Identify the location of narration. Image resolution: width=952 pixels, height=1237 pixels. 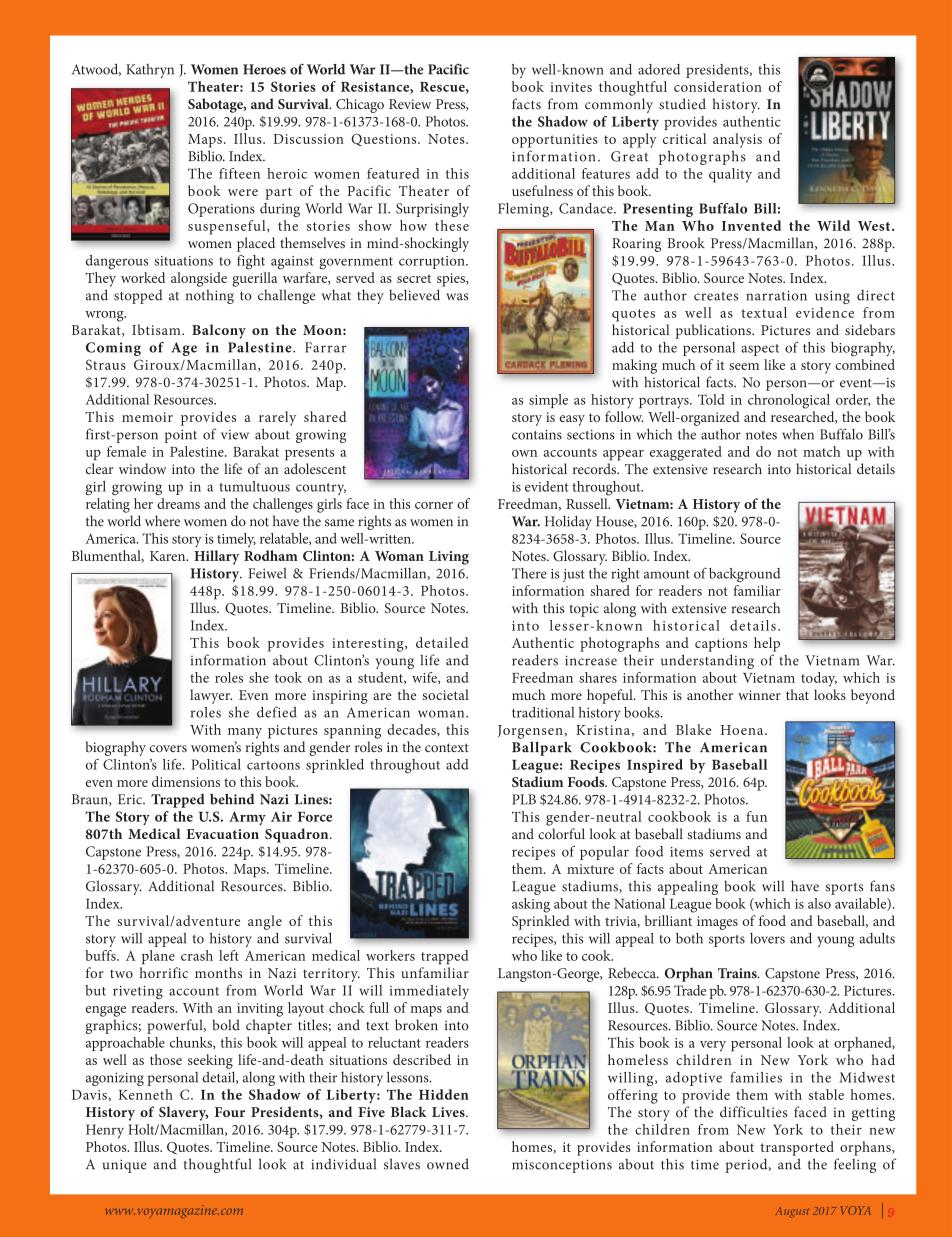
(776, 296).
